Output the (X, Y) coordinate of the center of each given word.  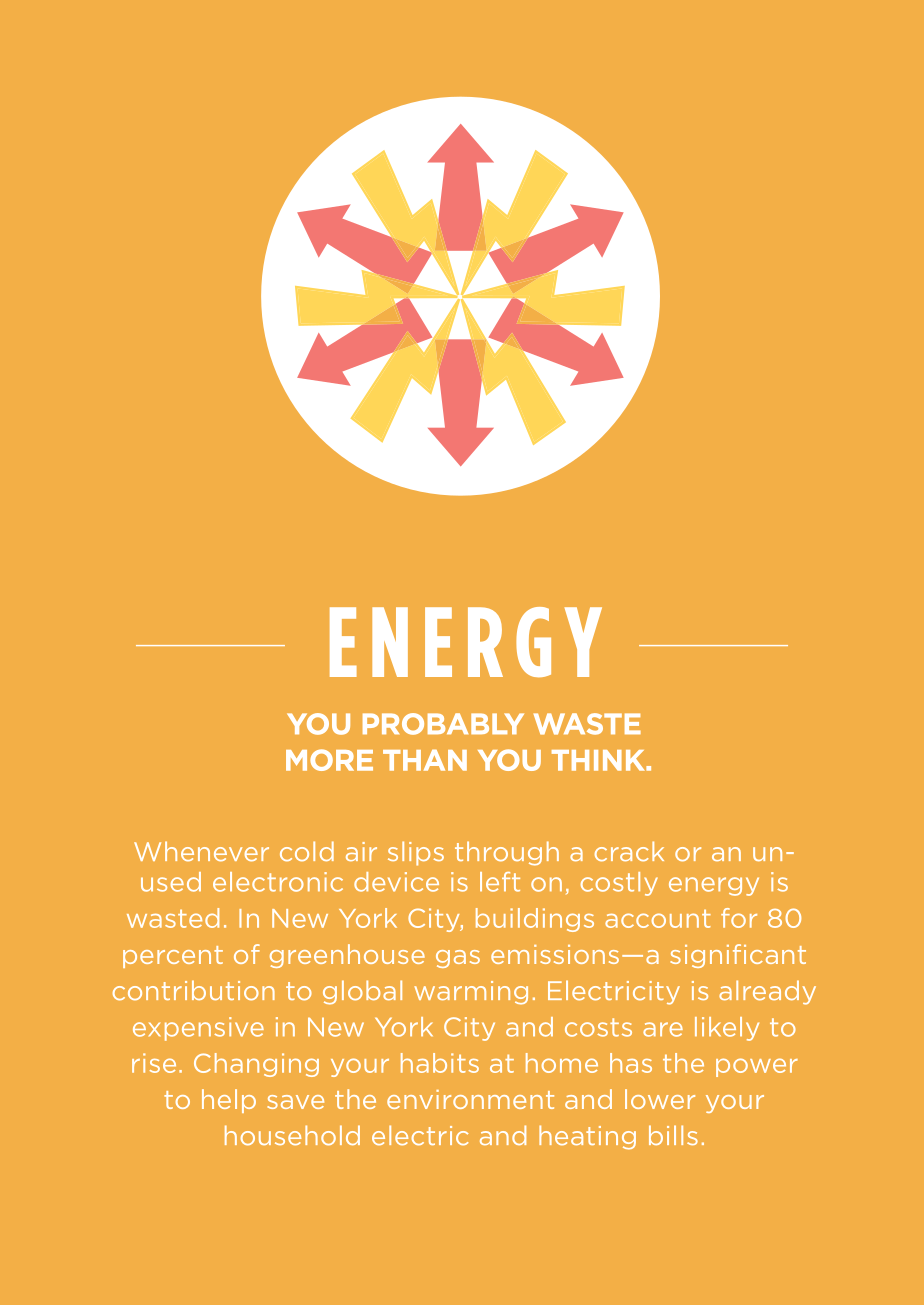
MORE (329, 760)
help (229, 1101)
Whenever (201, 851)
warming (471, 993)
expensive (198, 1029)
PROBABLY (443, 724)
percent (173, 957)
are (663, 1029)
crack (629, 851)
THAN (425, 760)
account (658, 918)
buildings (535, 920)
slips (416, 853)
